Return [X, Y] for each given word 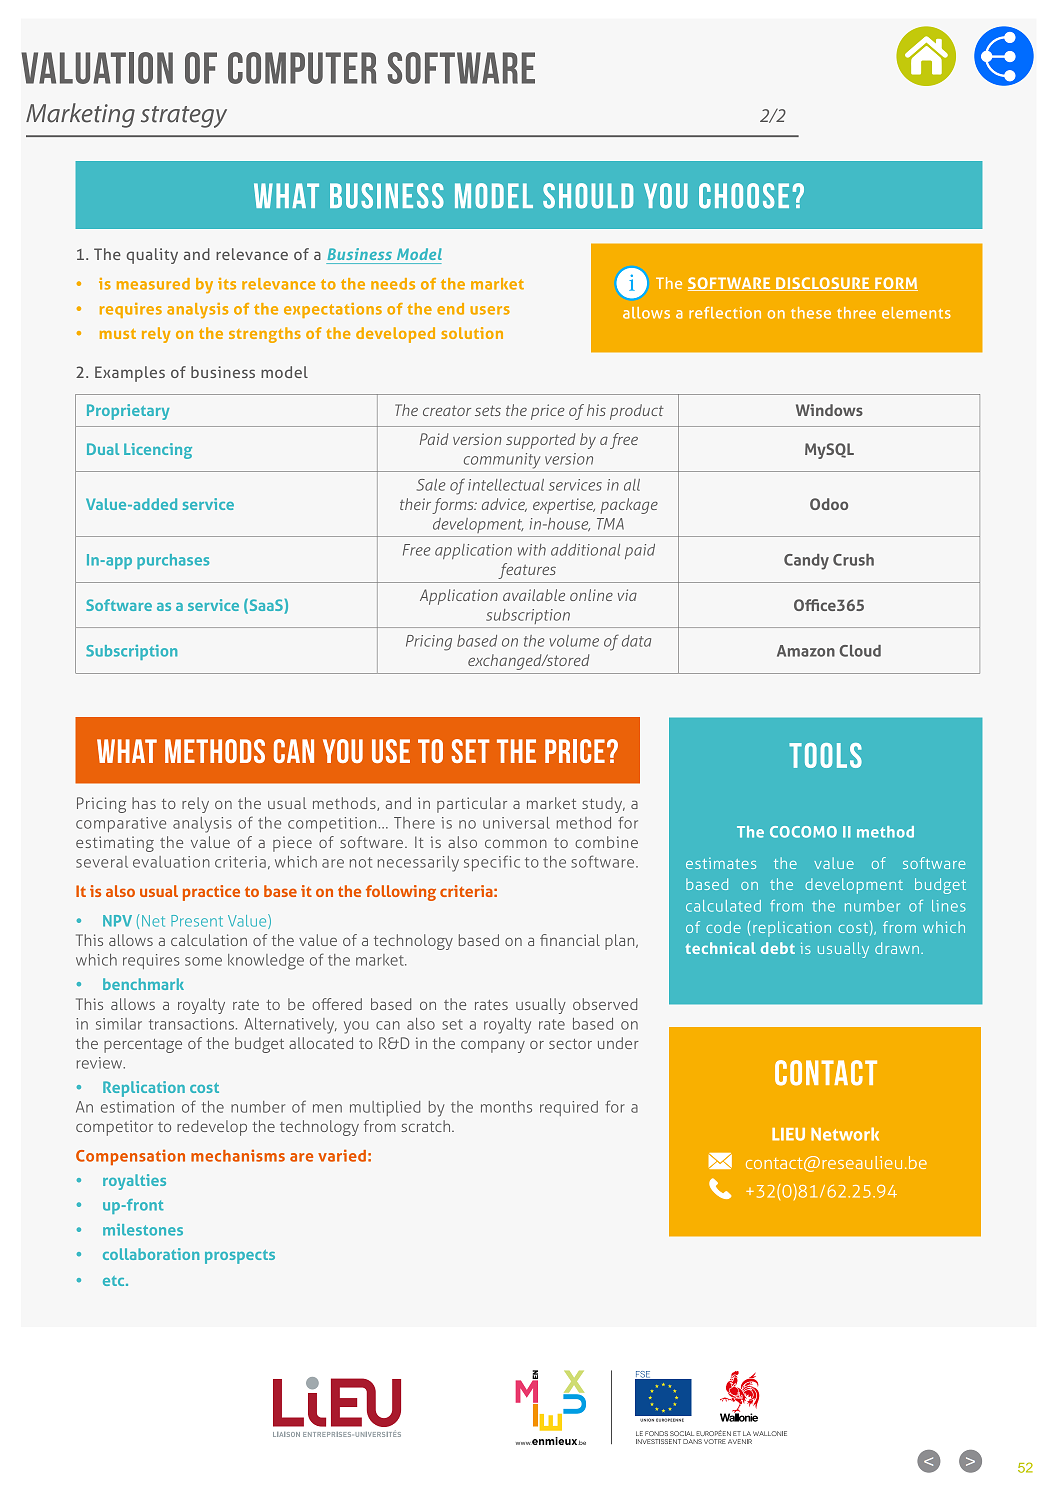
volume [574, 641]
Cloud [860, 651]
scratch [427, 1126]
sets [488, 410]
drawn [897, 948]
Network [845, 1134]
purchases [173, 561]
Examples [130, 374]
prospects [240, 1257]
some [203, 961]
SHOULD [588, 196]
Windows [829, 410]
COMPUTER [302, 68]
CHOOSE [744, 196]
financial [570, 940]
